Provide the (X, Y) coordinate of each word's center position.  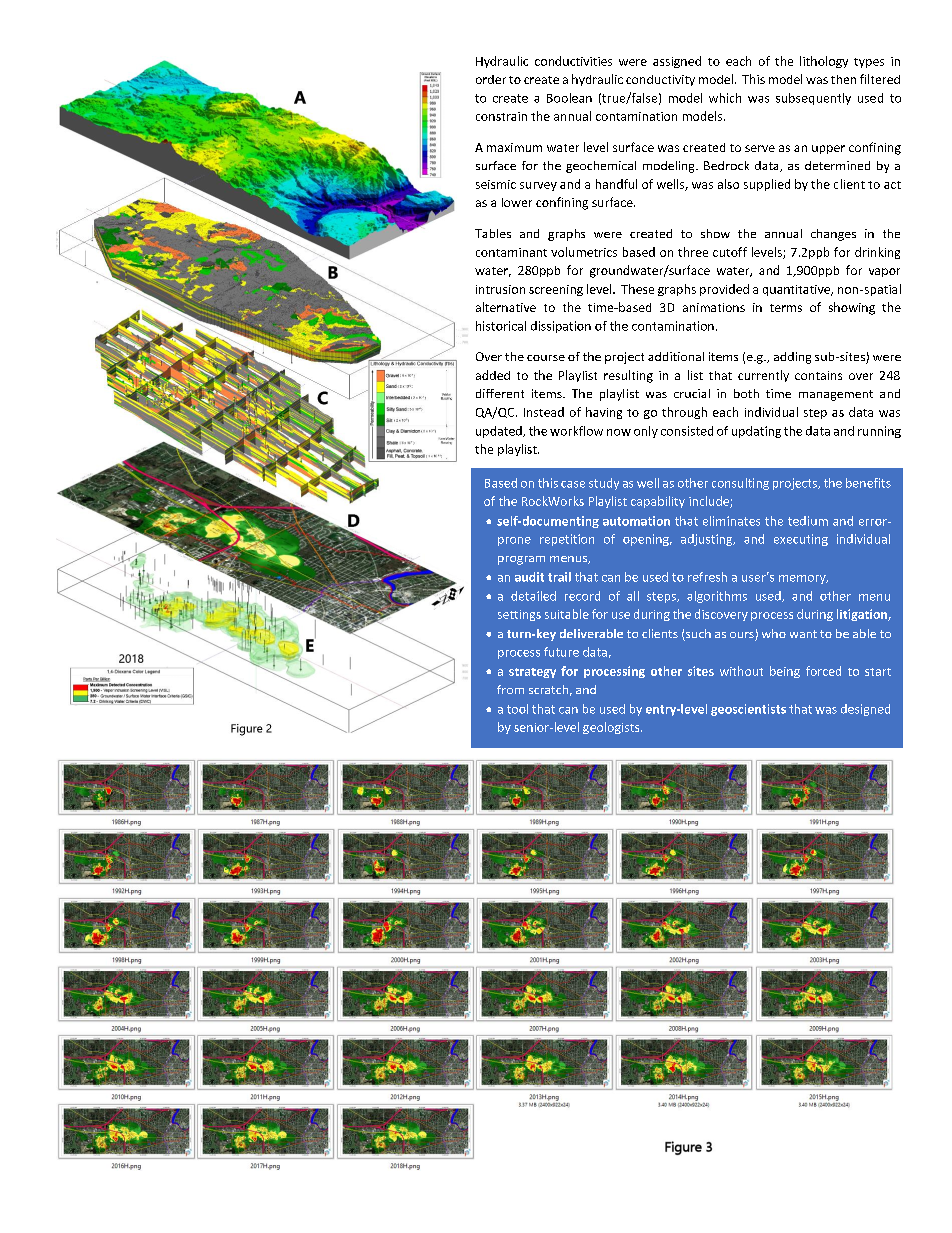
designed (865, 710)
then (843, 79)
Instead (544, 412)
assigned (677, 62)
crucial (692, 393)
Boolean (569, 98)
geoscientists (748, 710)
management (836, 395)
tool (517, 709)
